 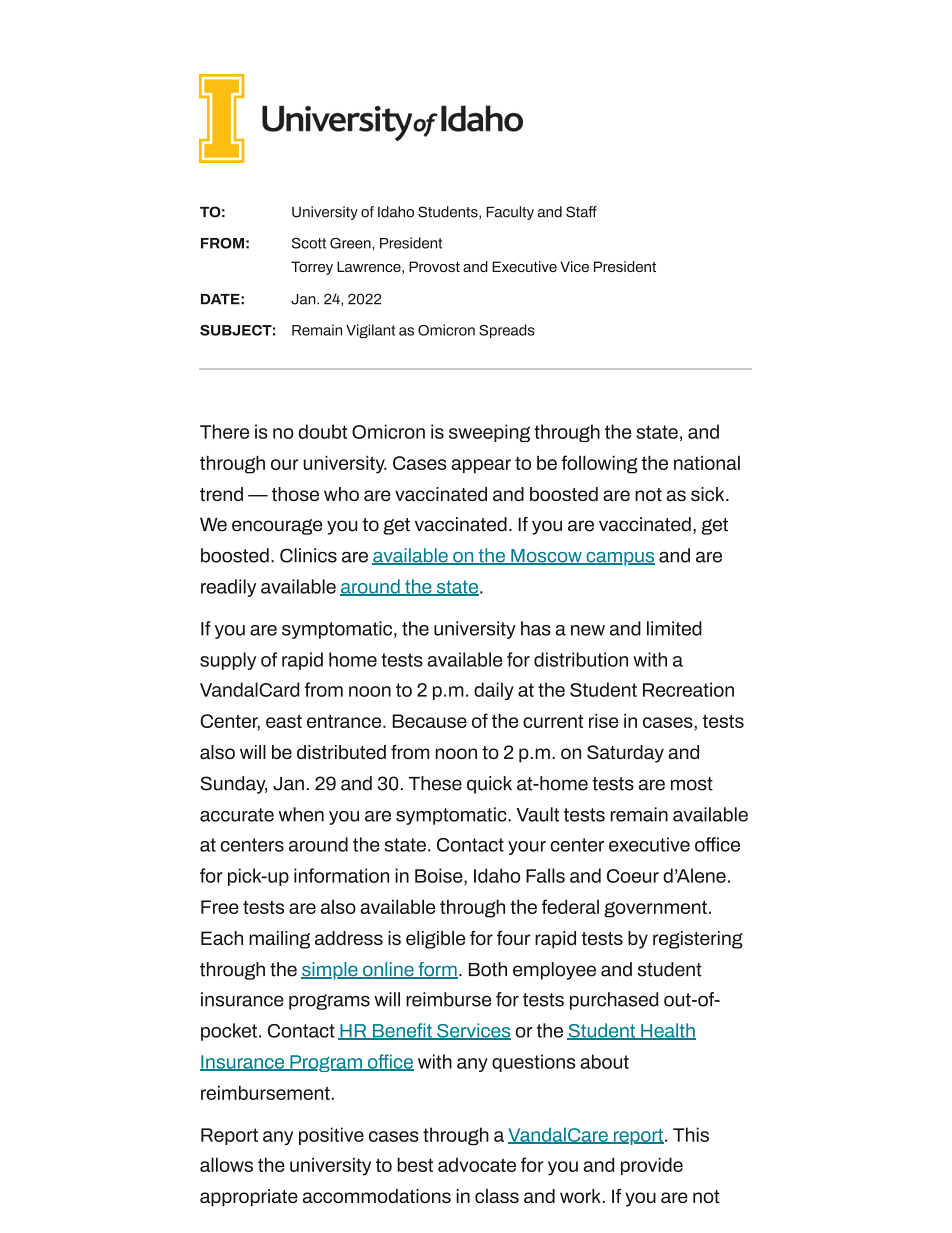 What do you see at coordinates (581, 212) in the page?
I see `Staff` at bounding box center [581, 212].
